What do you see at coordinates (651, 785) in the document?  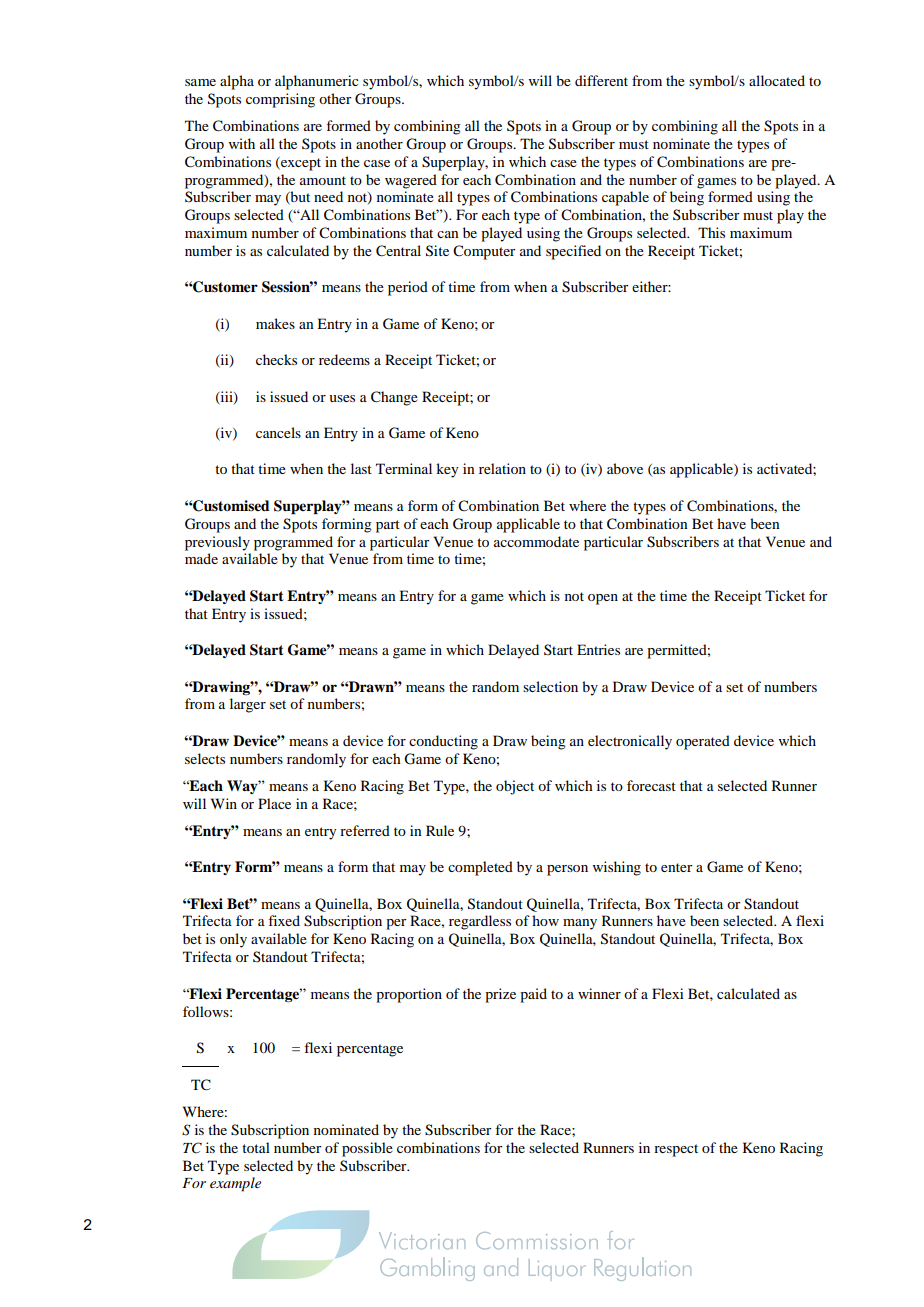 I see `forecast` at bounding box center [651, 785].
